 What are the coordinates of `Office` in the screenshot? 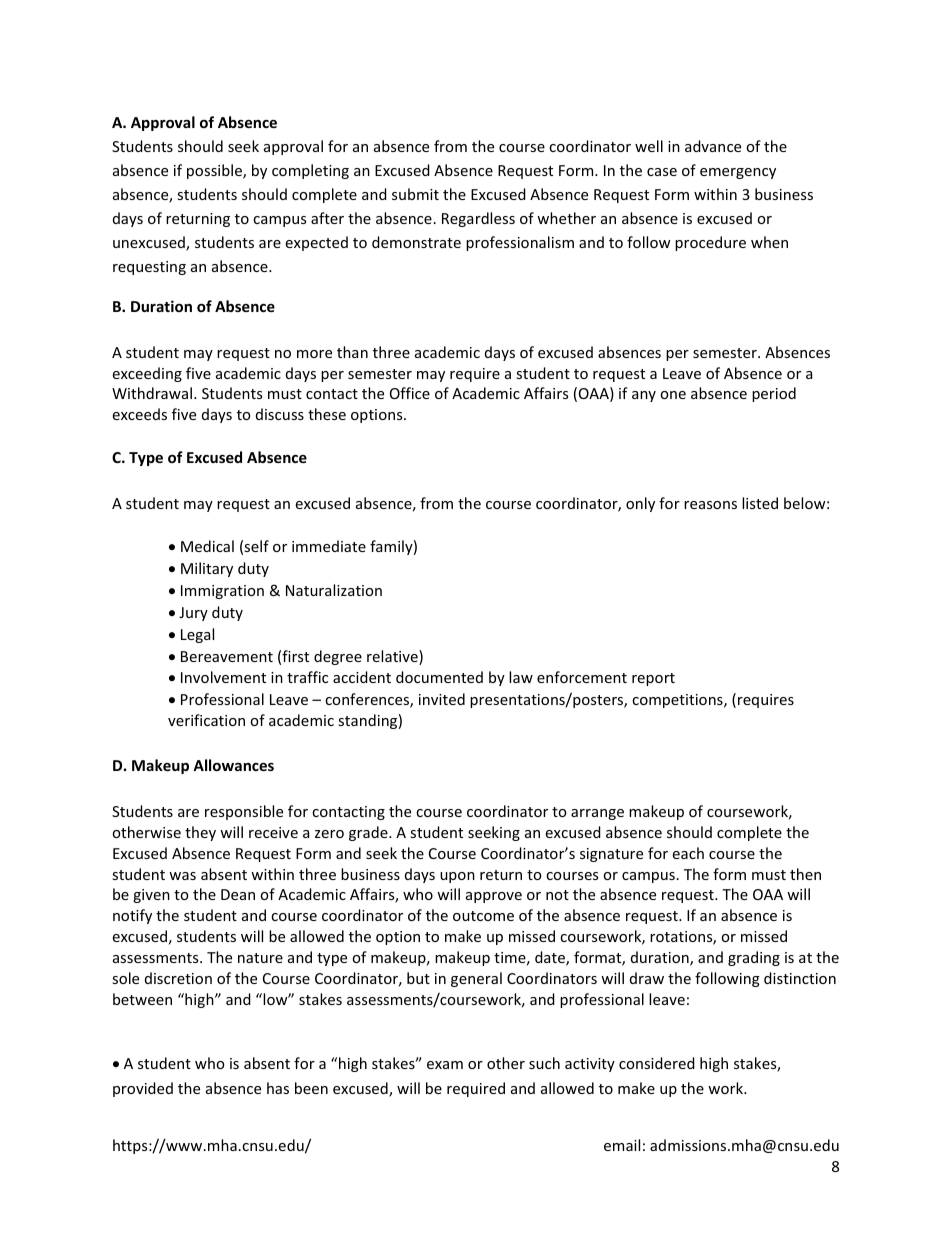 It's located at (410, 393).
